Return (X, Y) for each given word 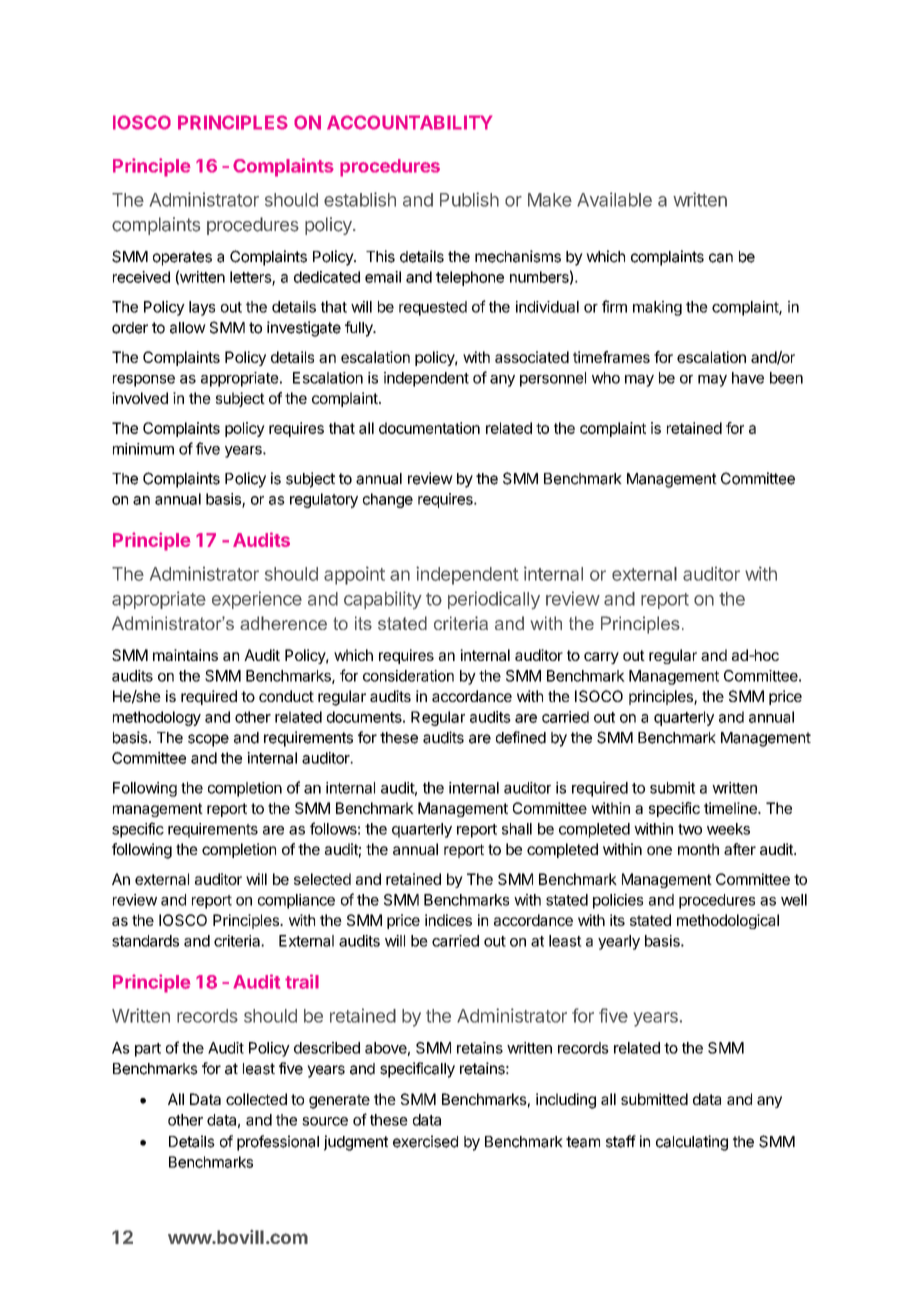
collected (256, 1099)
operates (182, 258)
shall (517, 829)
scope (208, 740)
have (748, 378)
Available (614, 199)
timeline (731, 808)
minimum (143, 449)
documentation (429, 428)
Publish (469, 199)
